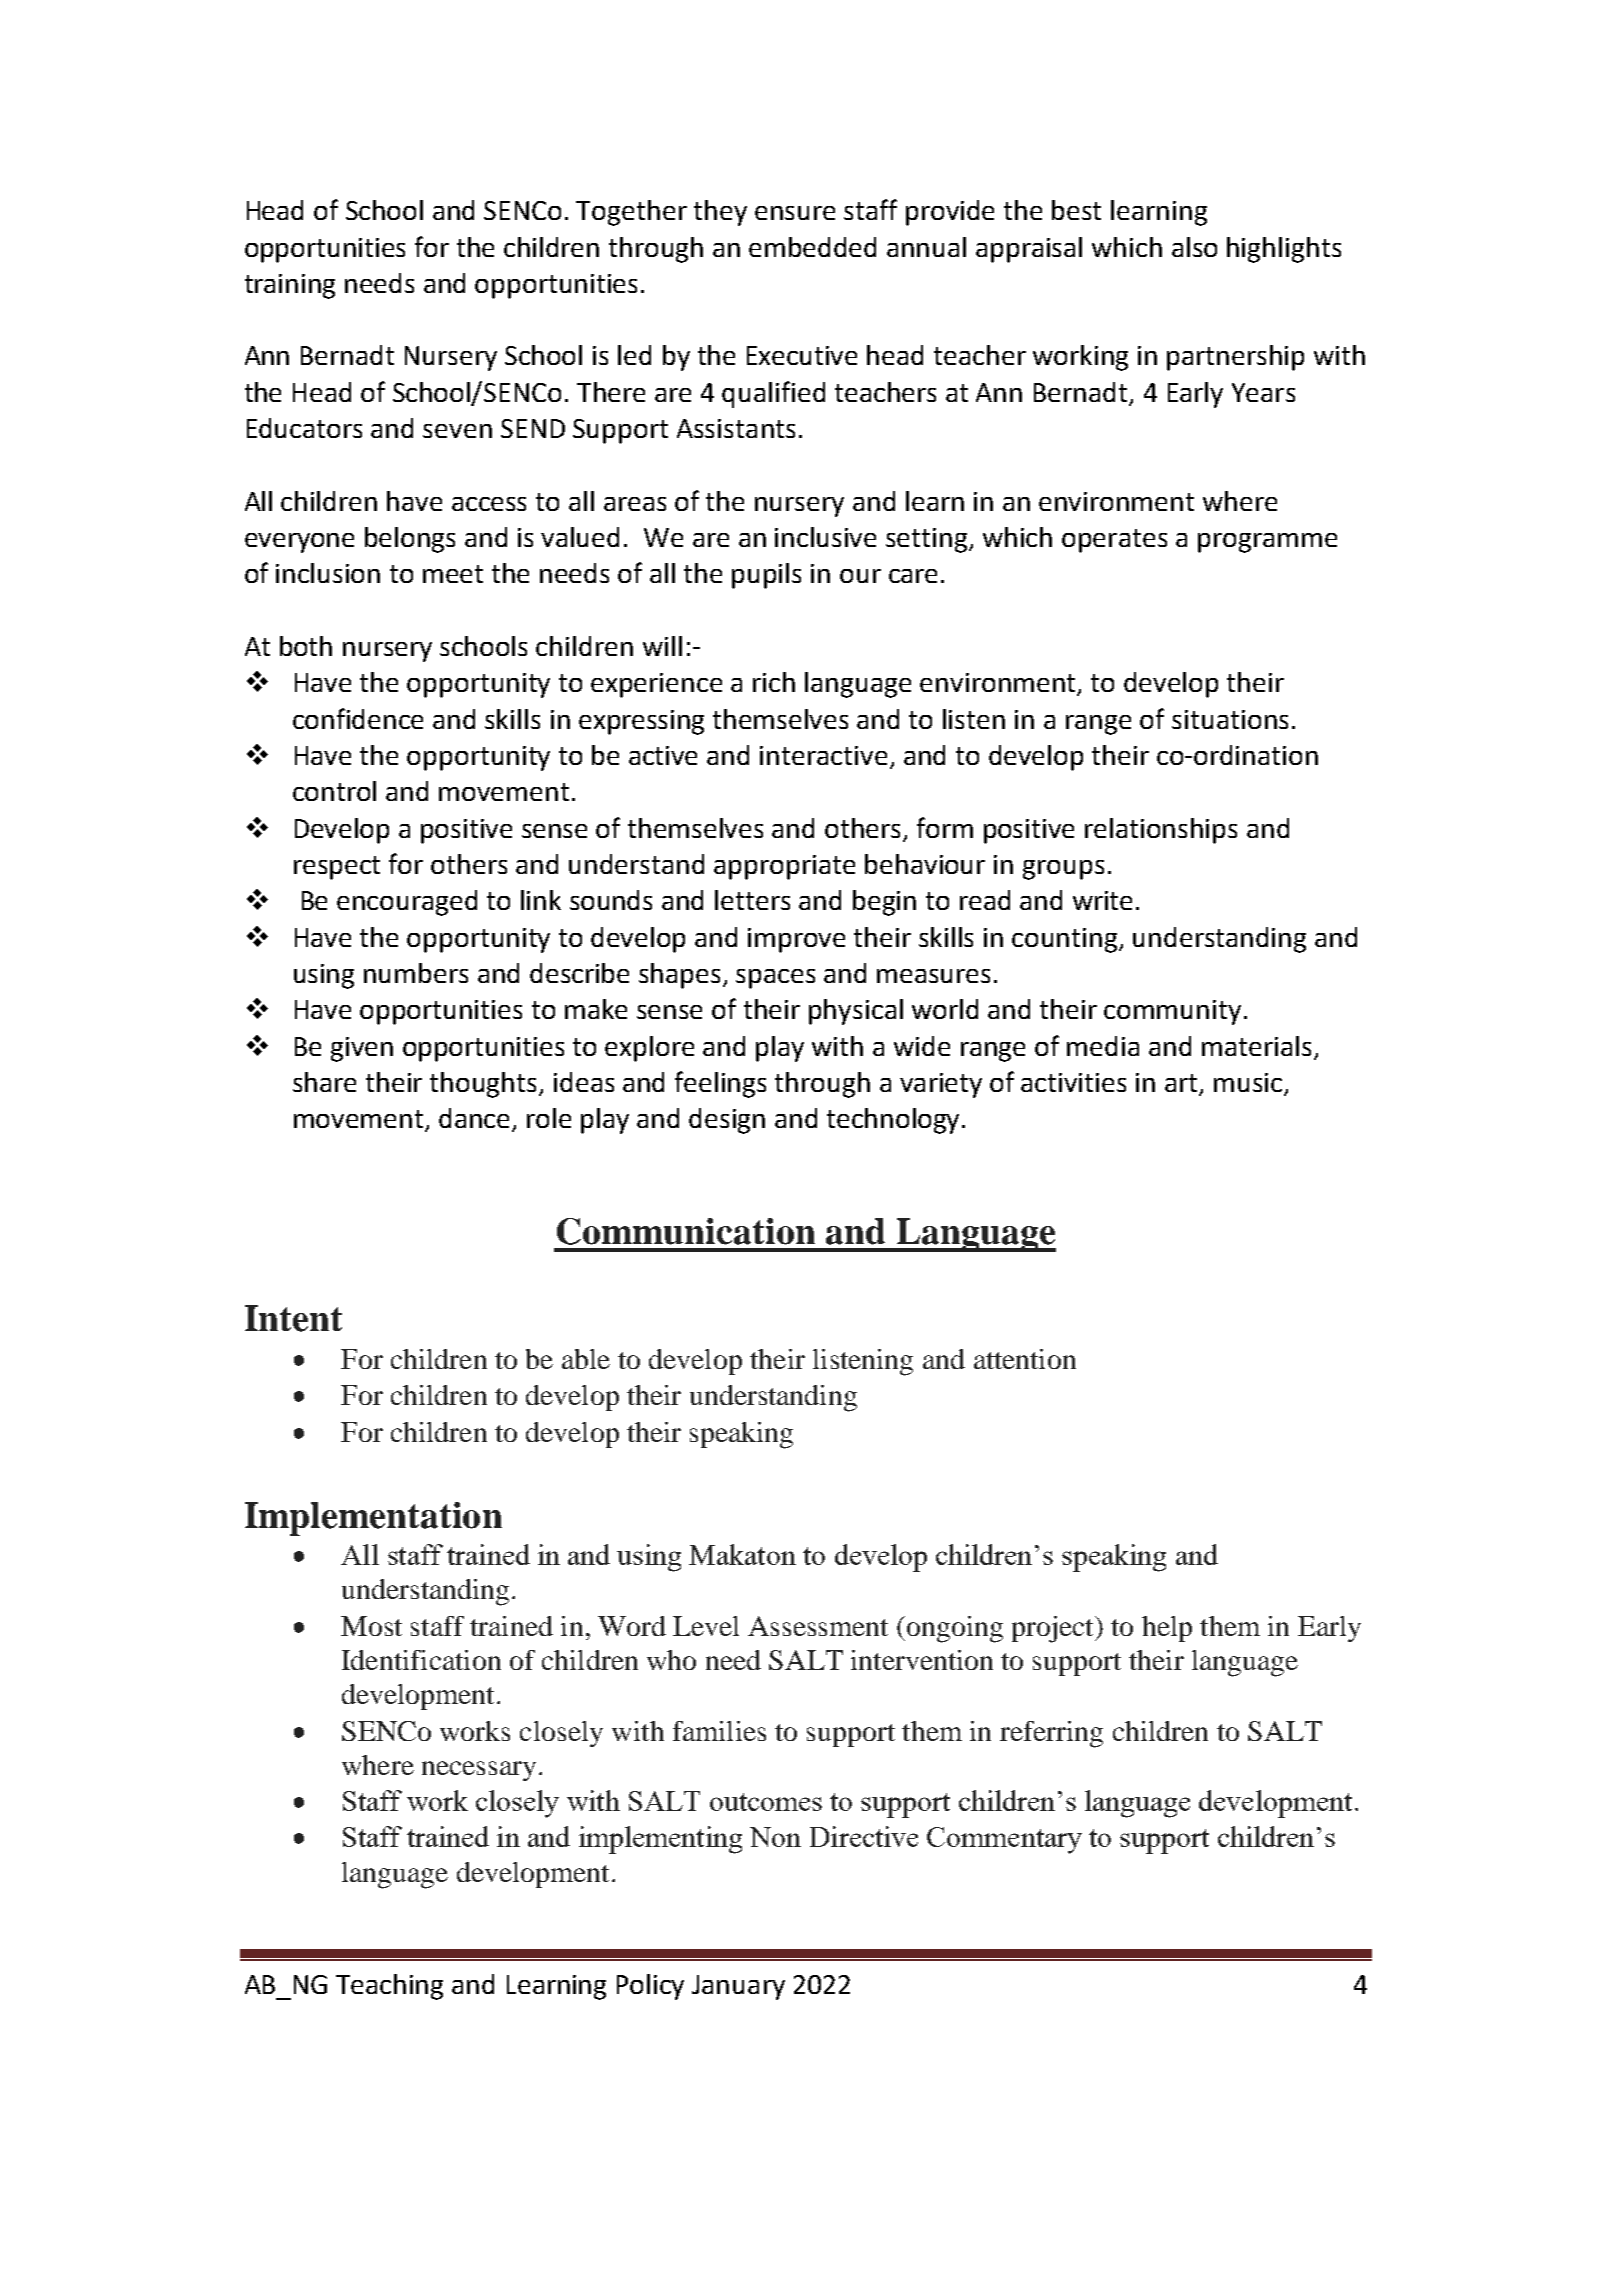 The width and height of the image is (1611, 2278). Describe the element at coordinates (476, 1119) in the image. I see `dance` at that location.
